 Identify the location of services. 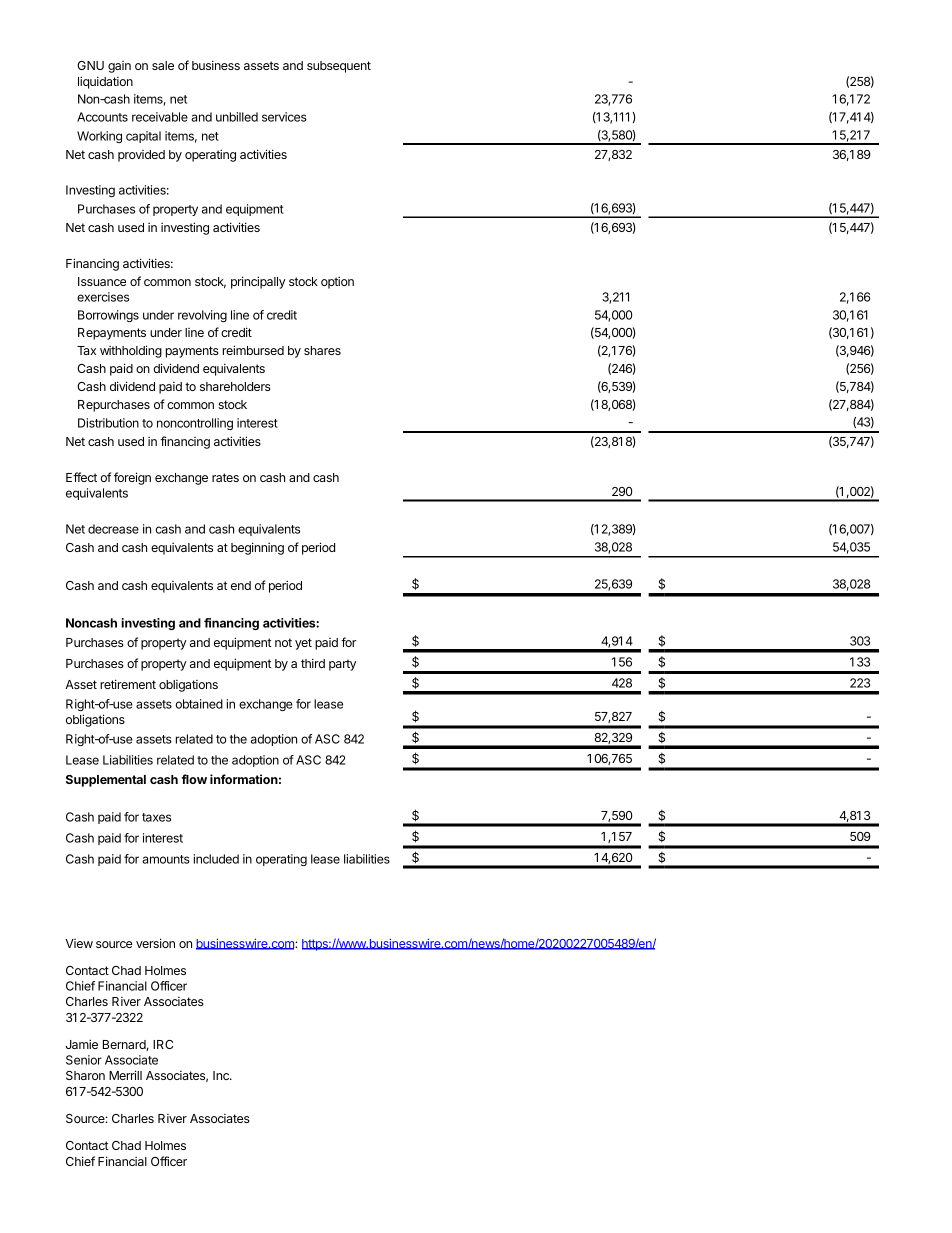
(284, 117).
